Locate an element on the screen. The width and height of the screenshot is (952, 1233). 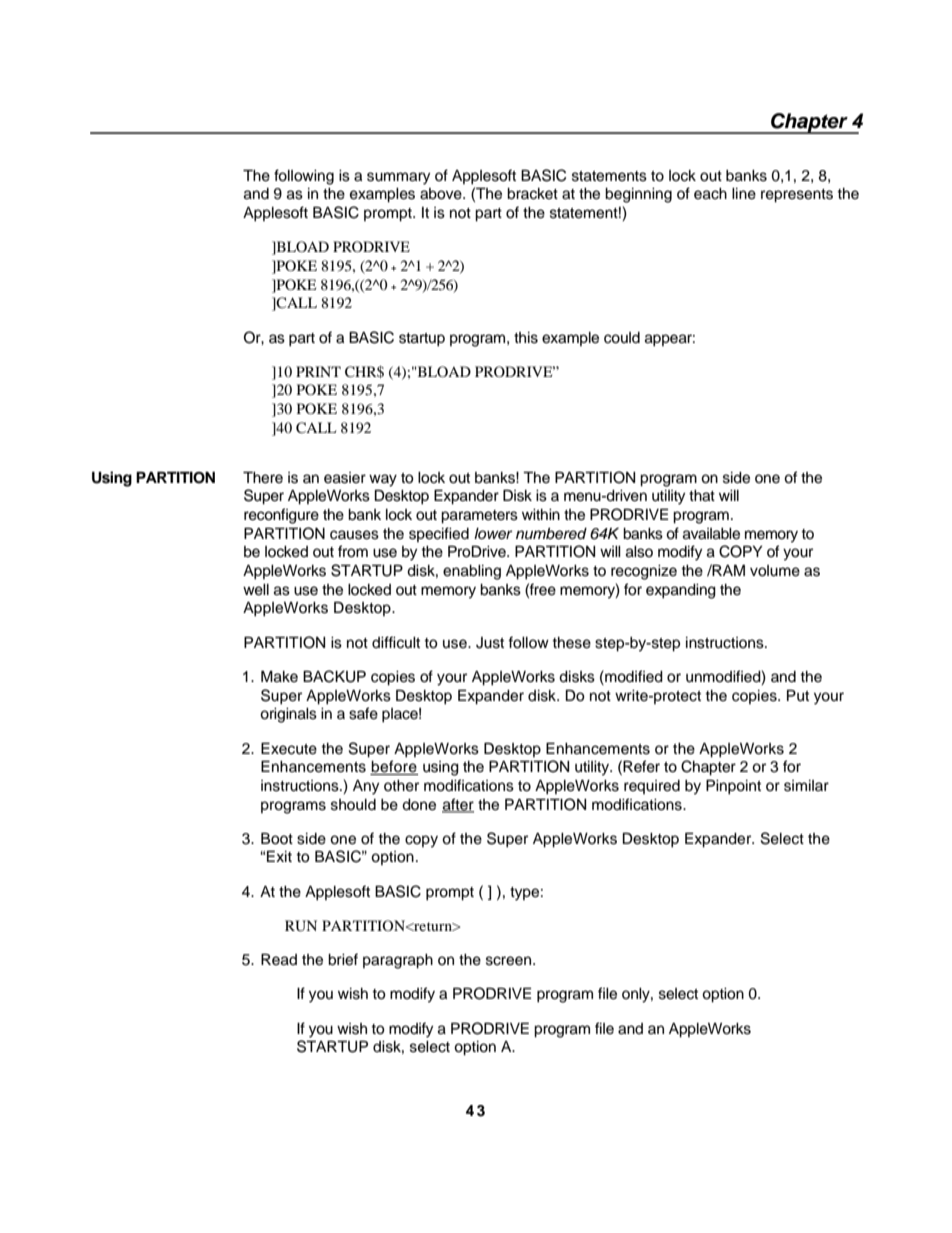
numbered is located at coordinates (551, 534).
